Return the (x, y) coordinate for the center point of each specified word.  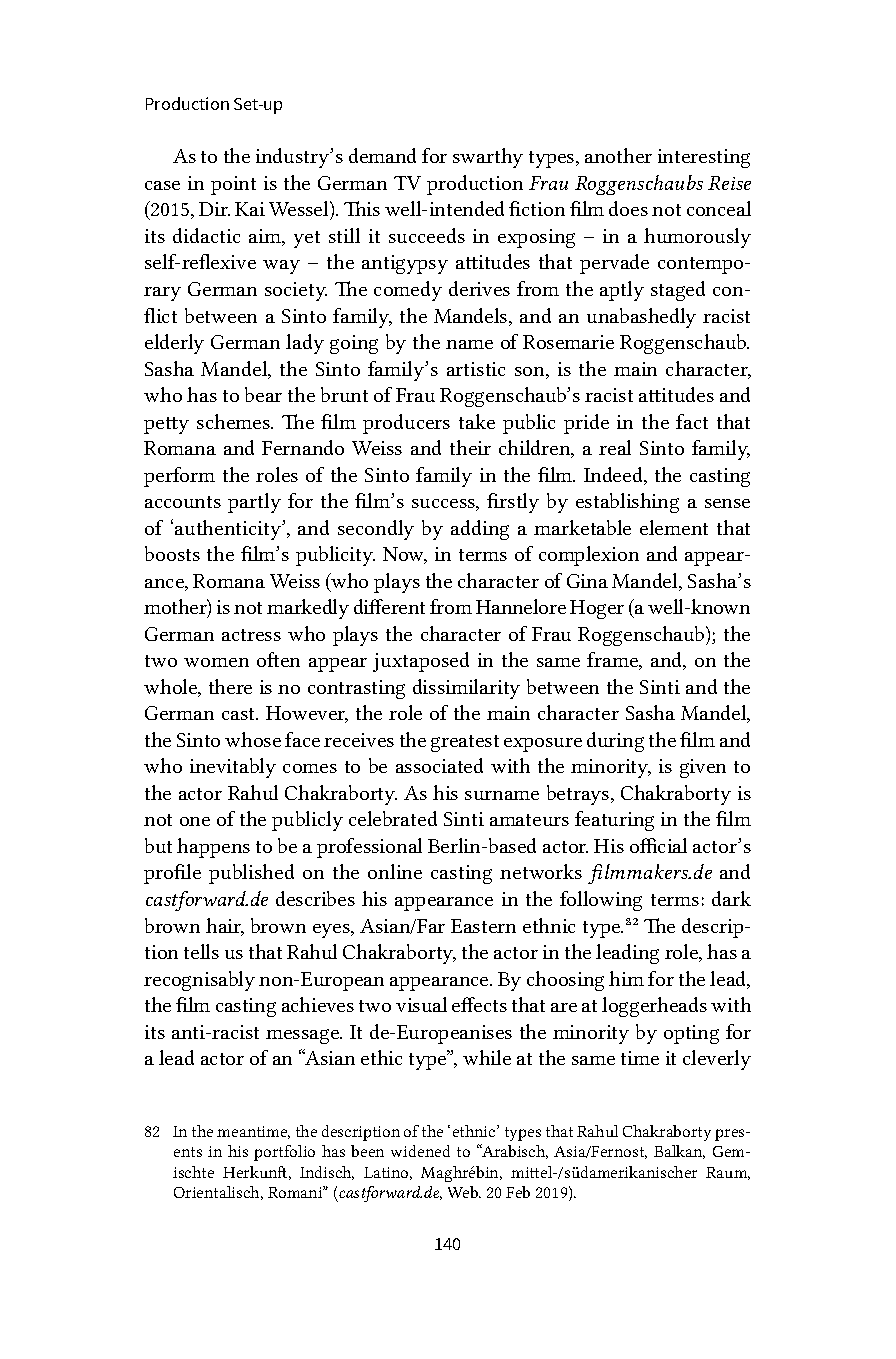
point (233, 185)
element (674, 527)
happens (213, 848)
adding (480, 530)
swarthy (488, 158)
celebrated (393, 818)
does (628, 208)
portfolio (284, 1153)
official (658, 845)
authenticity (229, 530)
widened (420, 1151)
